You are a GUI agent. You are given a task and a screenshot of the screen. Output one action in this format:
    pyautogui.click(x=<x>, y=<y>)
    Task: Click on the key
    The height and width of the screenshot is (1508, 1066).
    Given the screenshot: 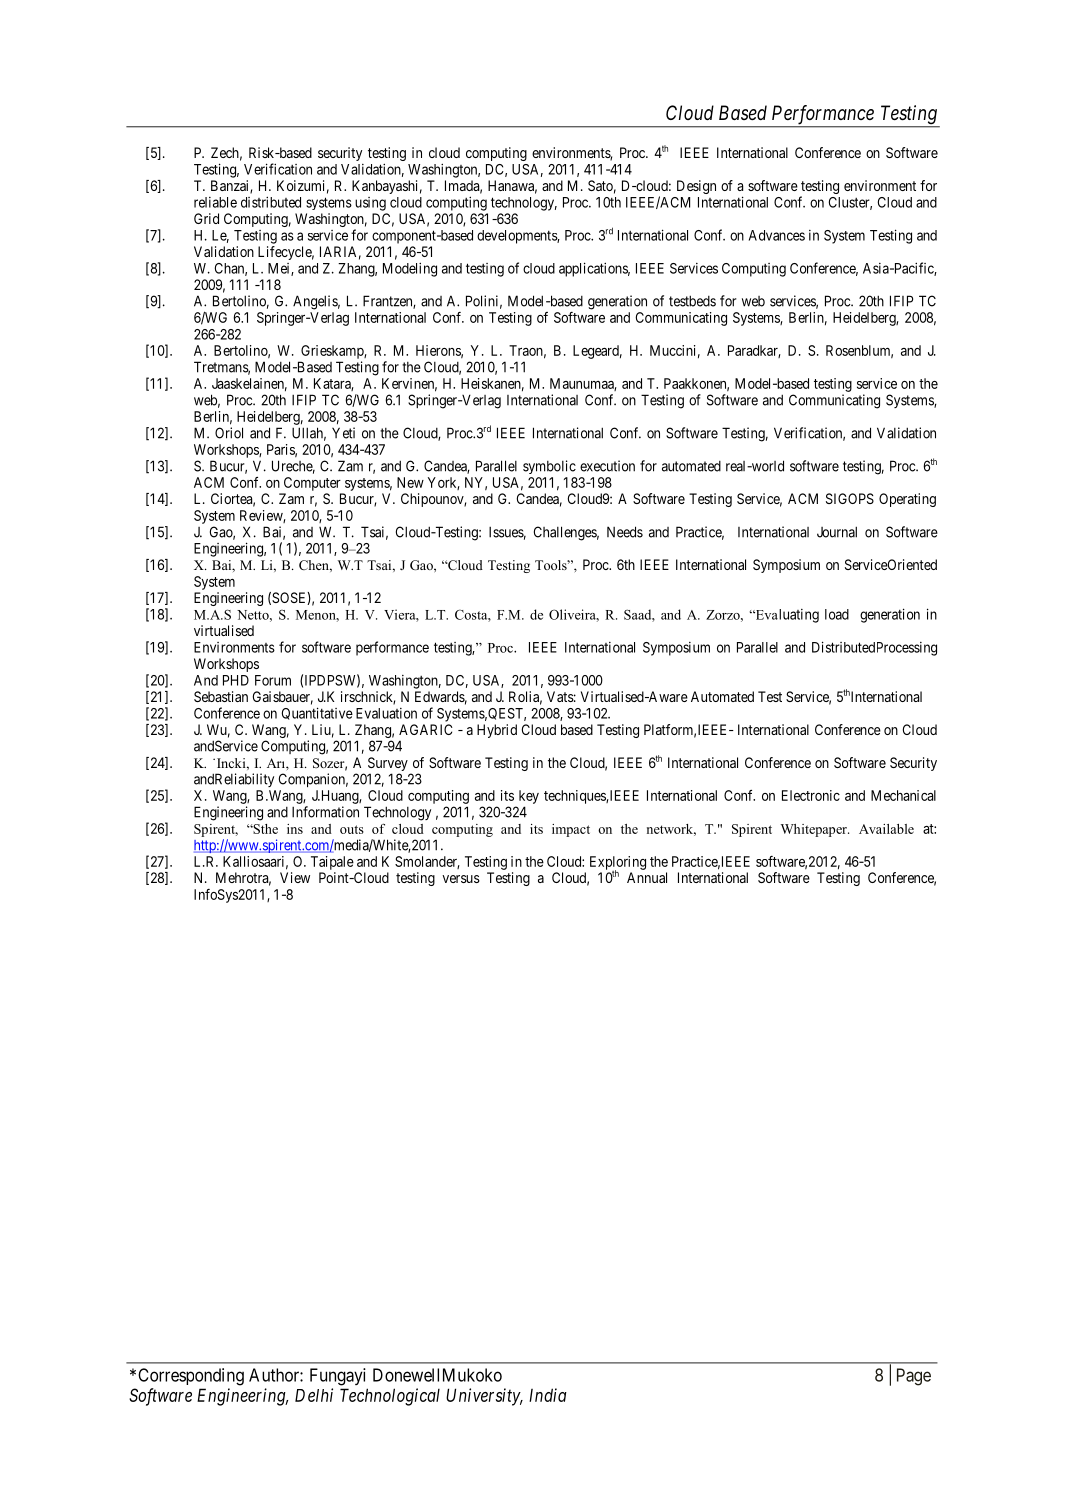 What is the action you would take?
    pyautogui.click(x=529, y=797)
